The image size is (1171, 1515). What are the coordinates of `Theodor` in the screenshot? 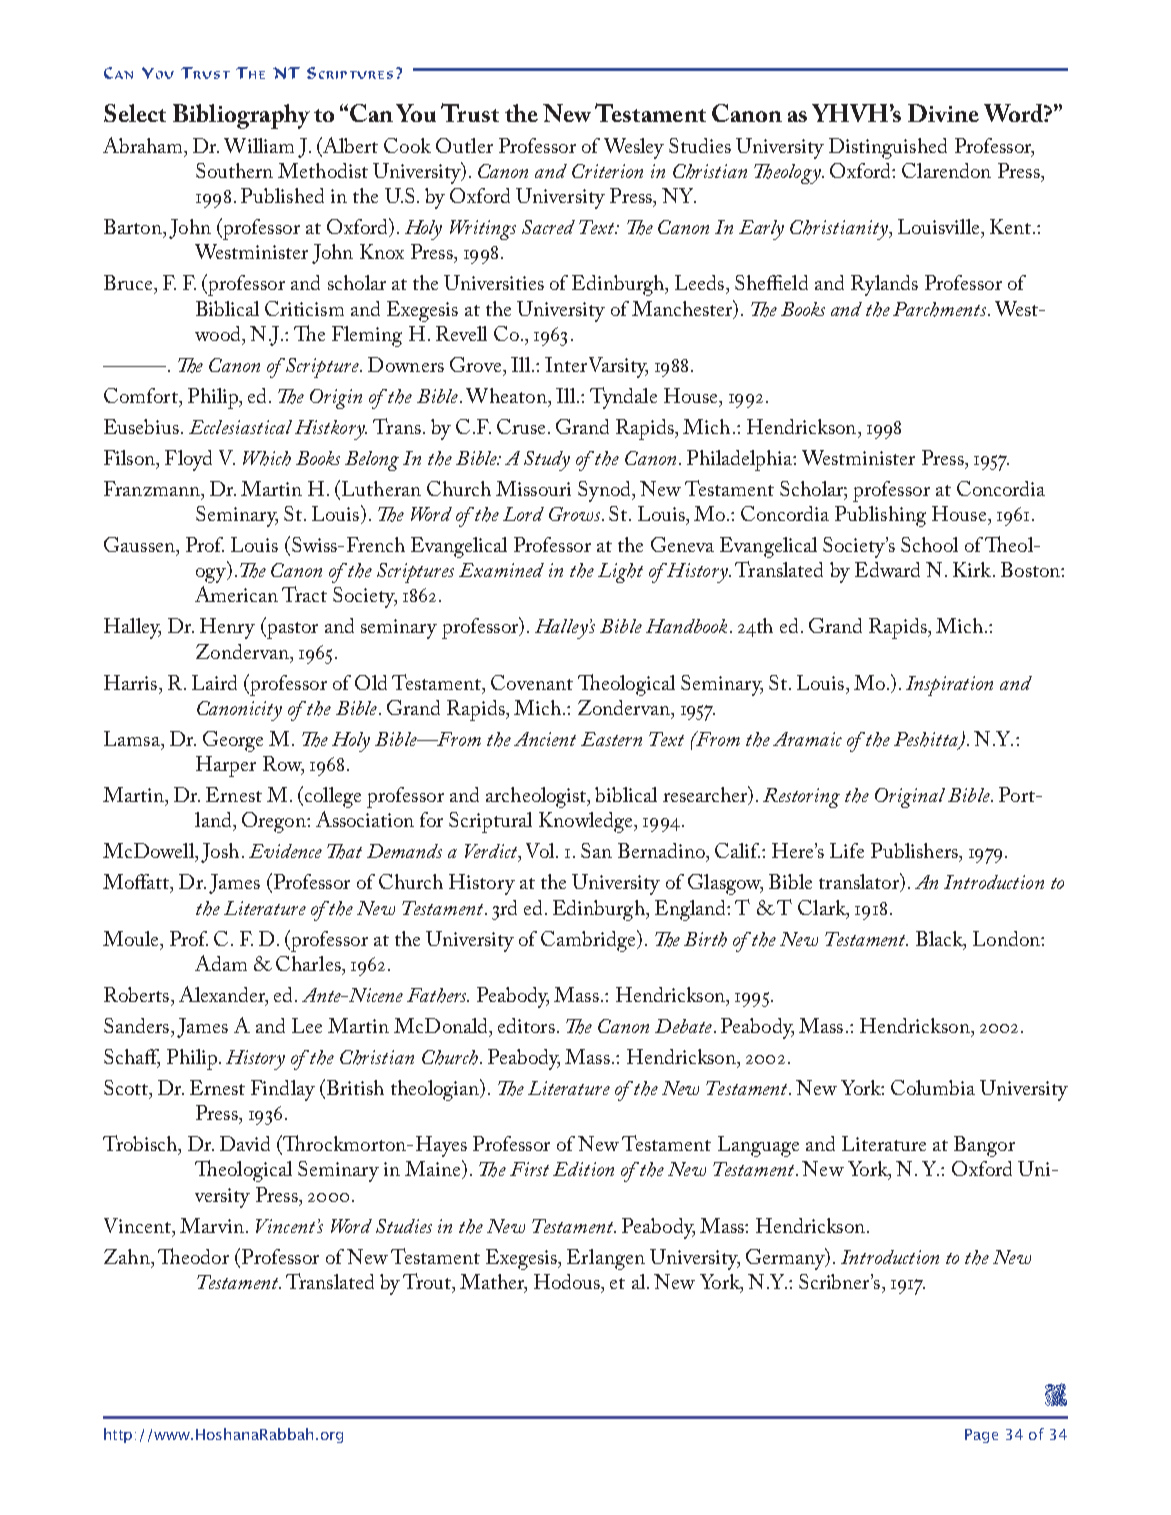 It's located at (193, 1256).
